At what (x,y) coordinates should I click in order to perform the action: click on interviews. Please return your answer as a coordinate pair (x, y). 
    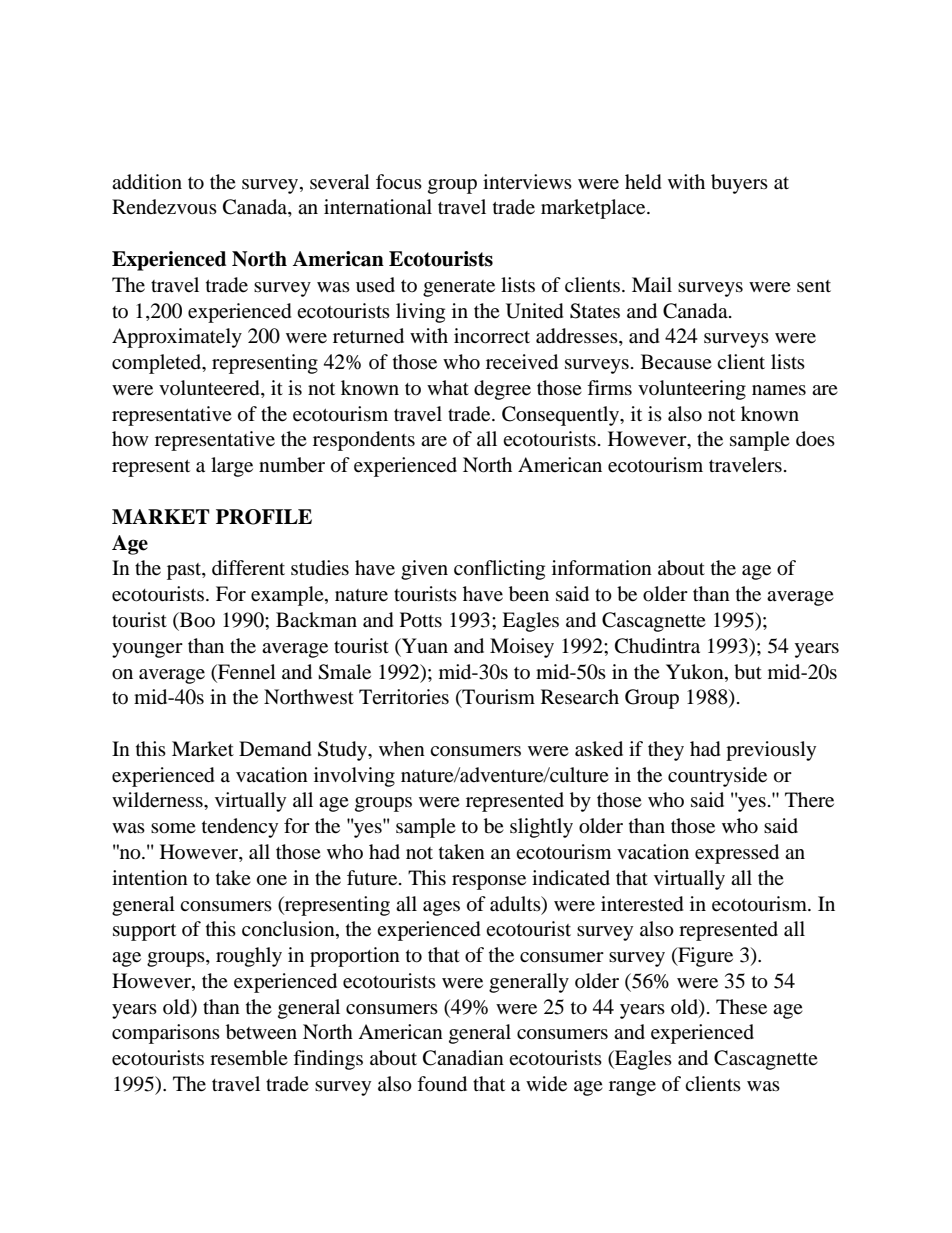
    Looking at the image, I should click on (527, 182).
